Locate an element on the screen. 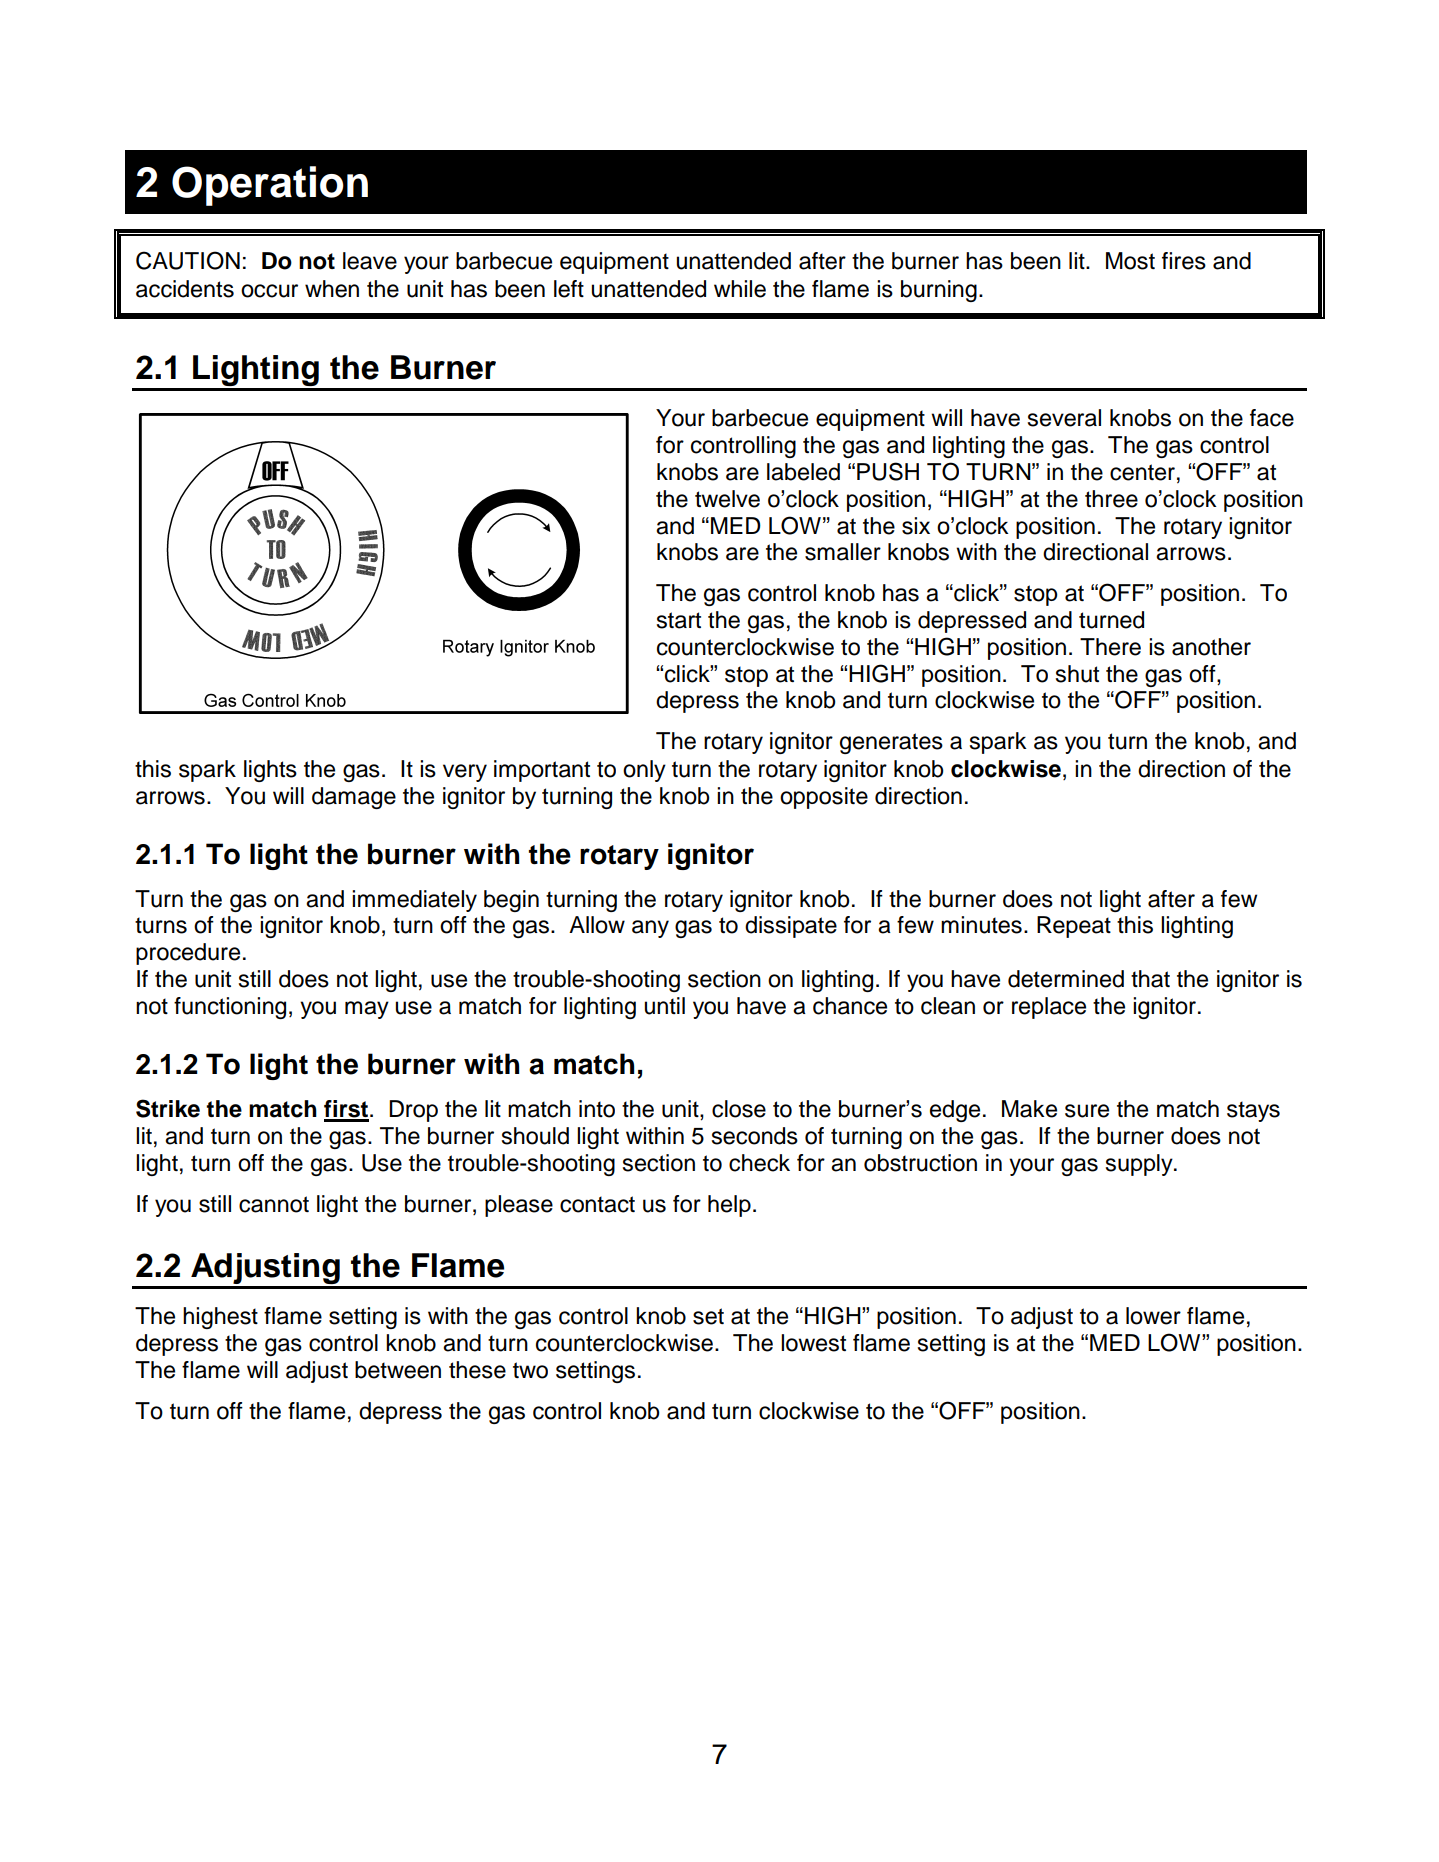 The width and height of the screenshot is (1439, 1862). lowest is located at coordinates (813, 1343).
